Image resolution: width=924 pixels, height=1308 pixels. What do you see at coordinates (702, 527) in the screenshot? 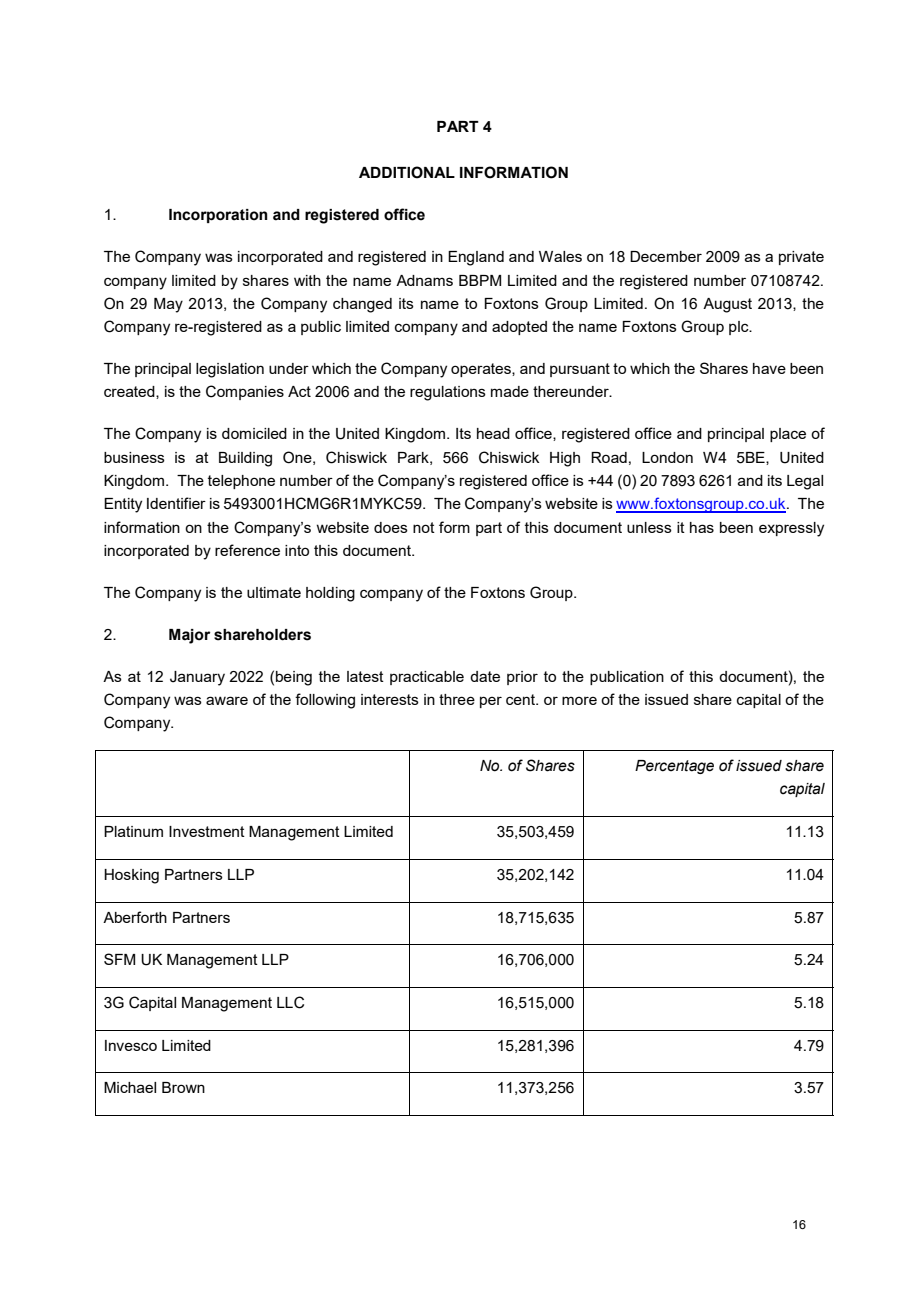
I see `has` at bounding box center [702, 527].
